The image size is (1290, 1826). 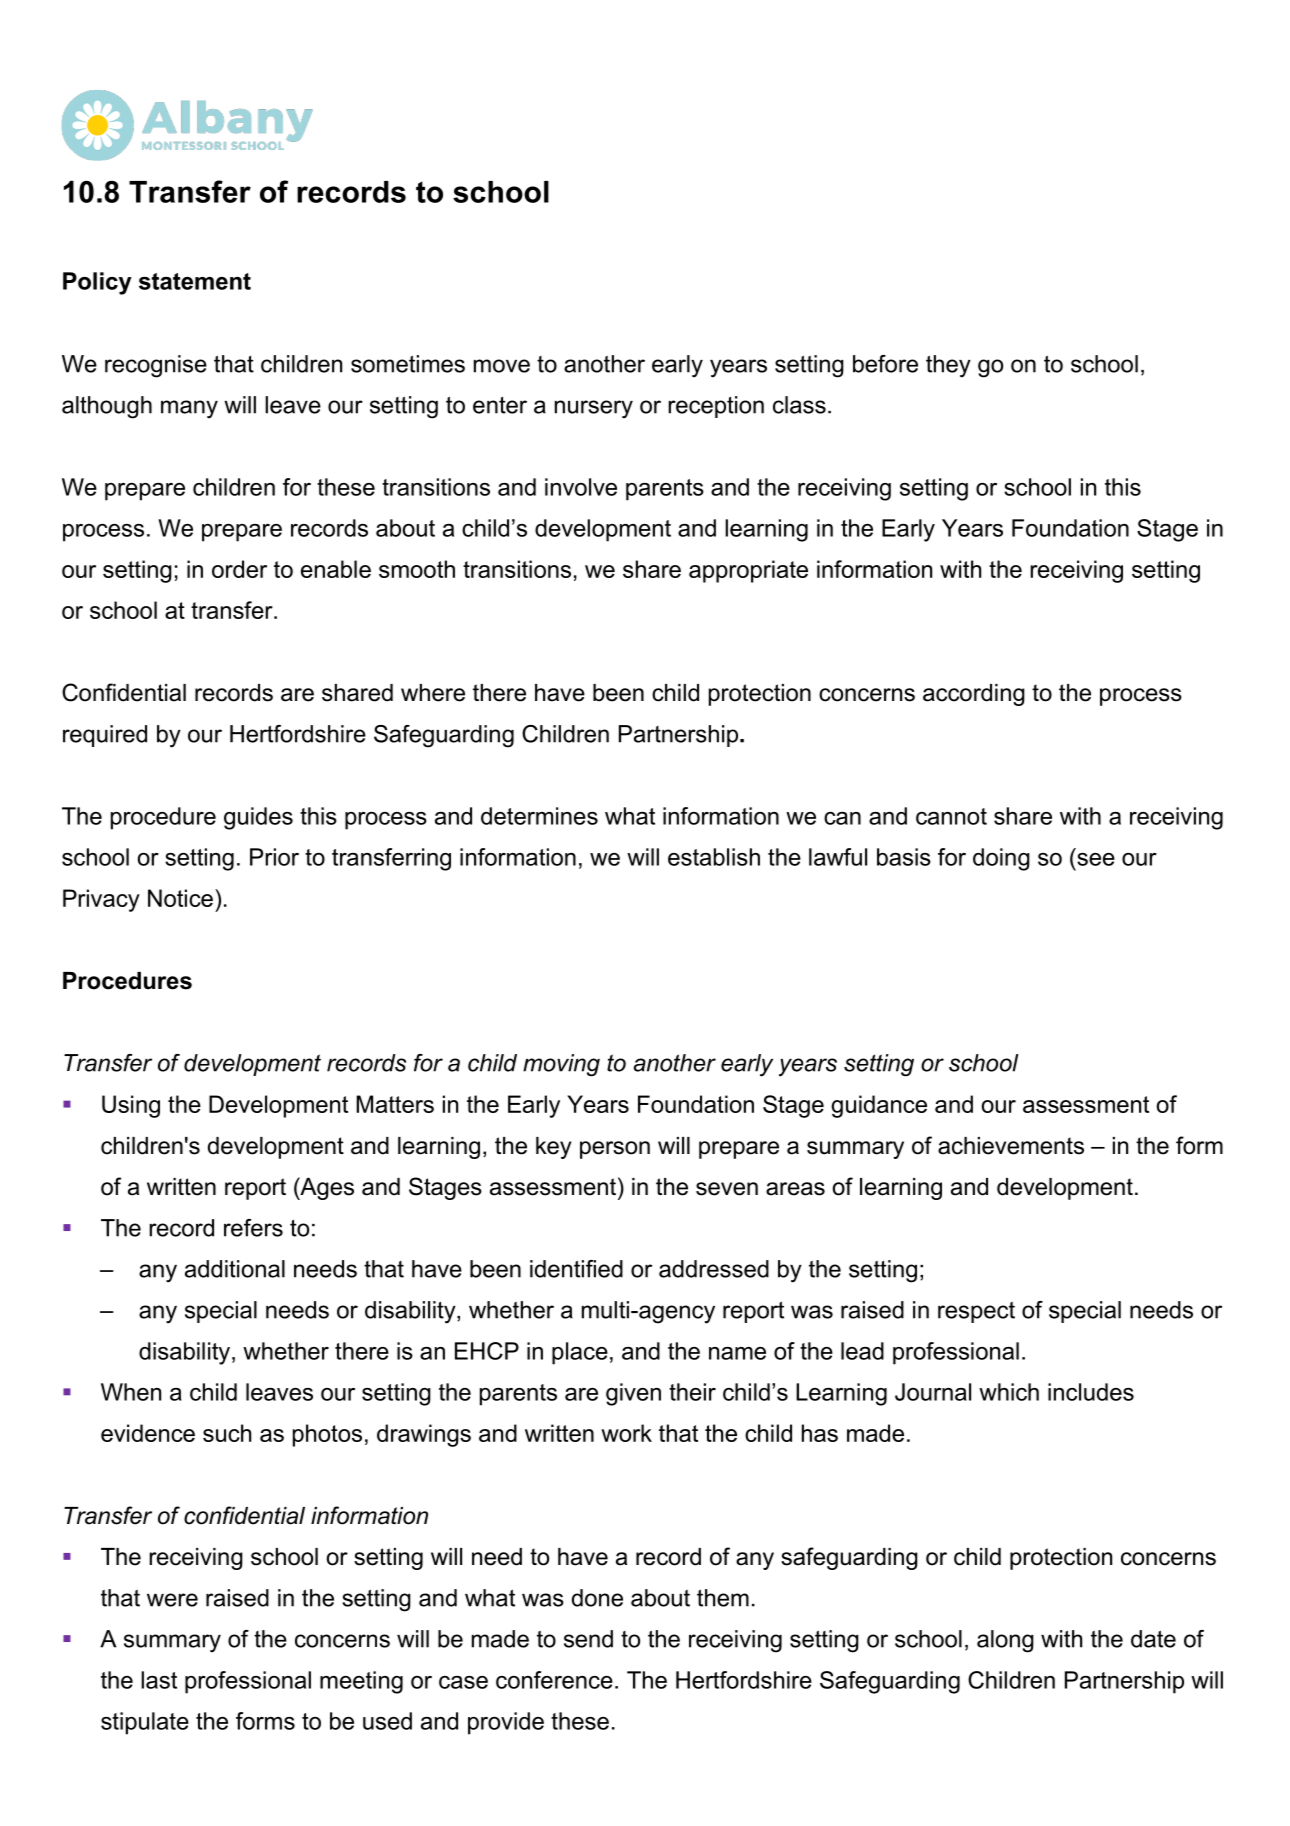 What do you see at coordinates (1005, 1641) in the screenshot?
I see `along` at bounding box center [1005, 1641].
